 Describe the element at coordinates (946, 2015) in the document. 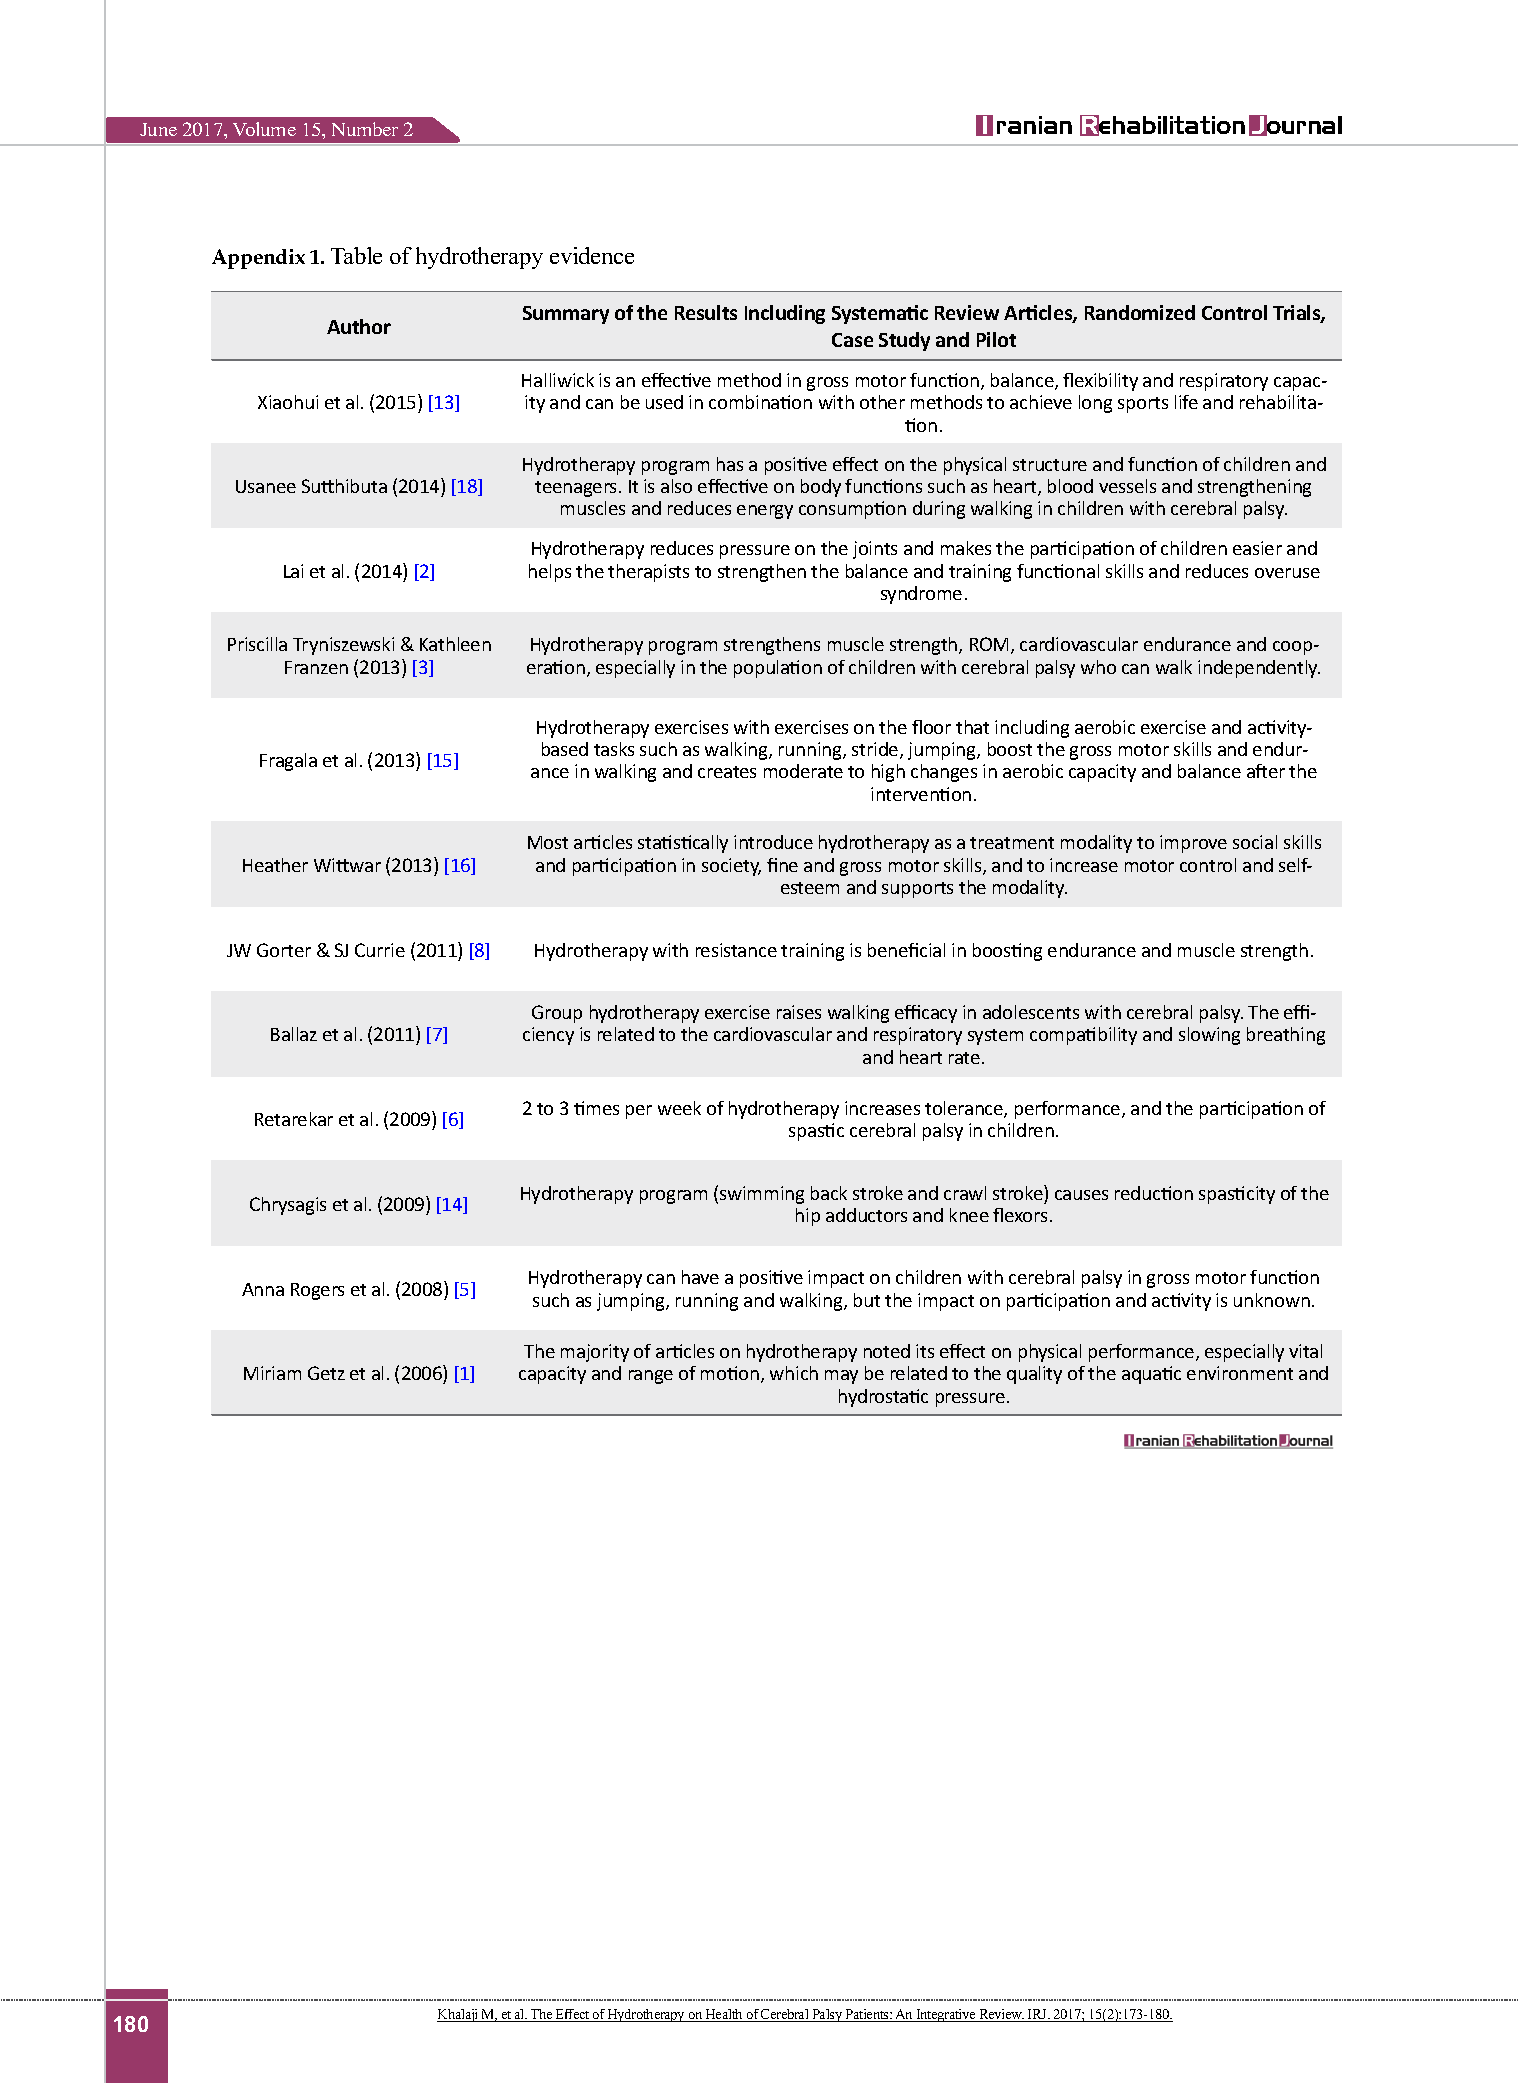

I see `Integrative` at that location.
